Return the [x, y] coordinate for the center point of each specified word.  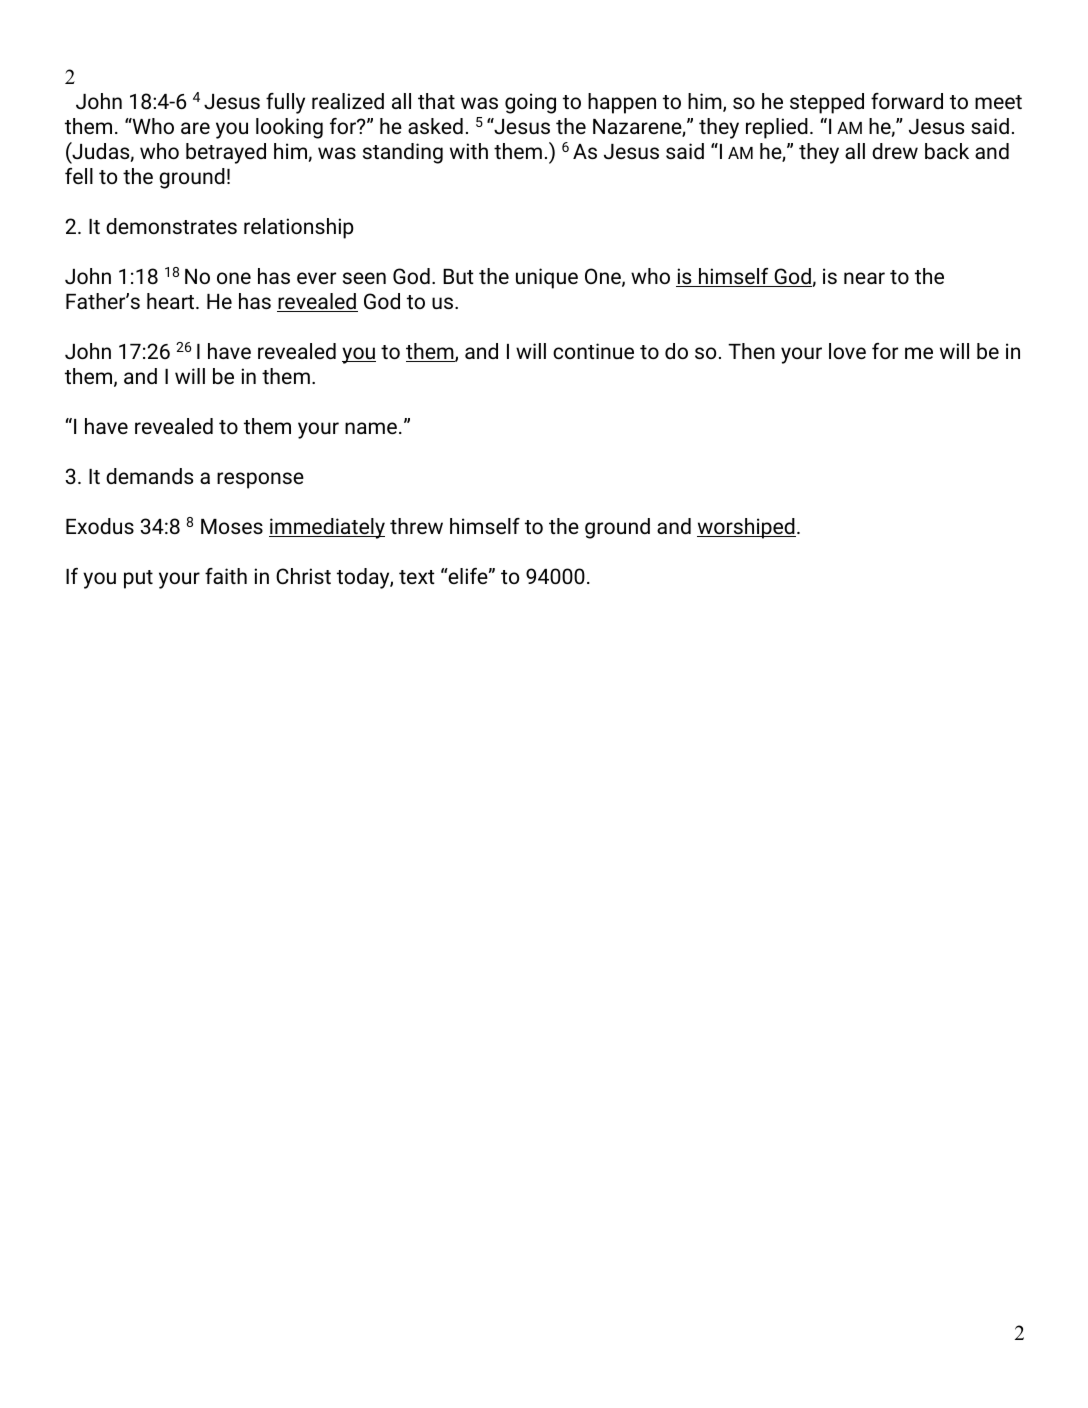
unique [547, 278]
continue [593, 351]
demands [149, 476]
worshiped [746, 528]
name [371, 428]
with [469, 151]
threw [416, 526]
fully [285, 103]
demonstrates [171, 226]
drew [895, 151]
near [864, 278]
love [847, 351]
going [530, 103]
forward [907, 101]
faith [226, 576]
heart [172, 301]
